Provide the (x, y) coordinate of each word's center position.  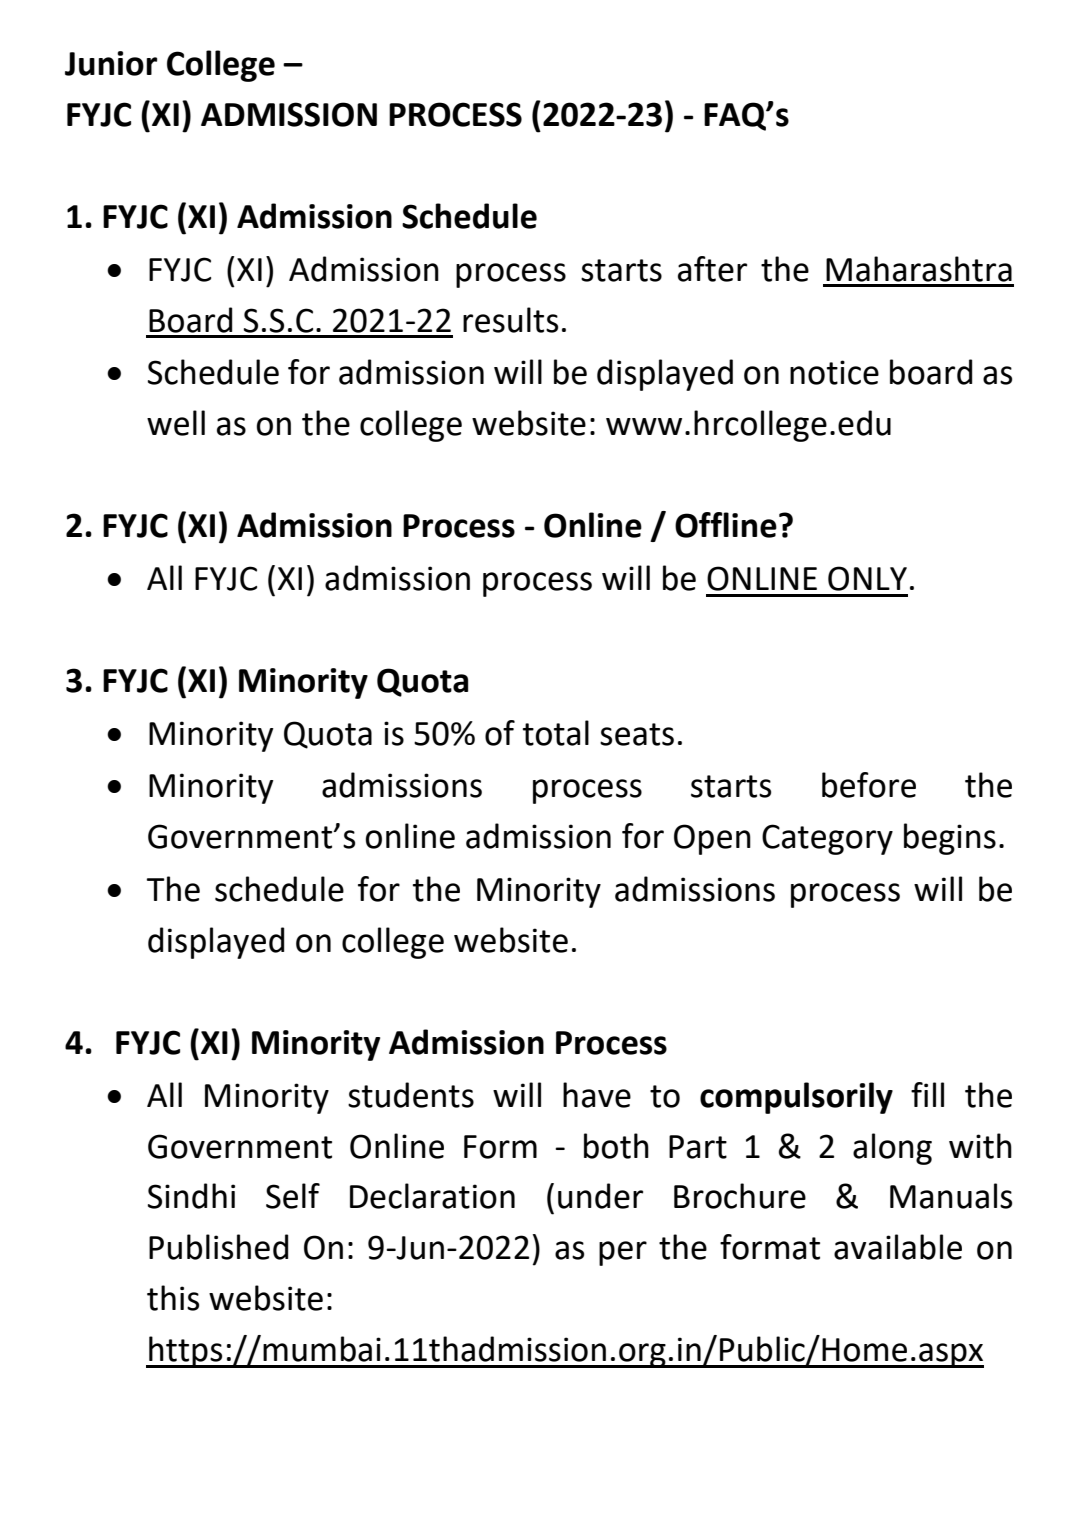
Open (712, 839)
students (411, 1095)
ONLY (867, 578)
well (176, 423)
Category (827, 839)
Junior (111, 63)
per (623, 1253)
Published (218, 1247)
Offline (726, 525)
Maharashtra (919, 269)
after (712, 269)
